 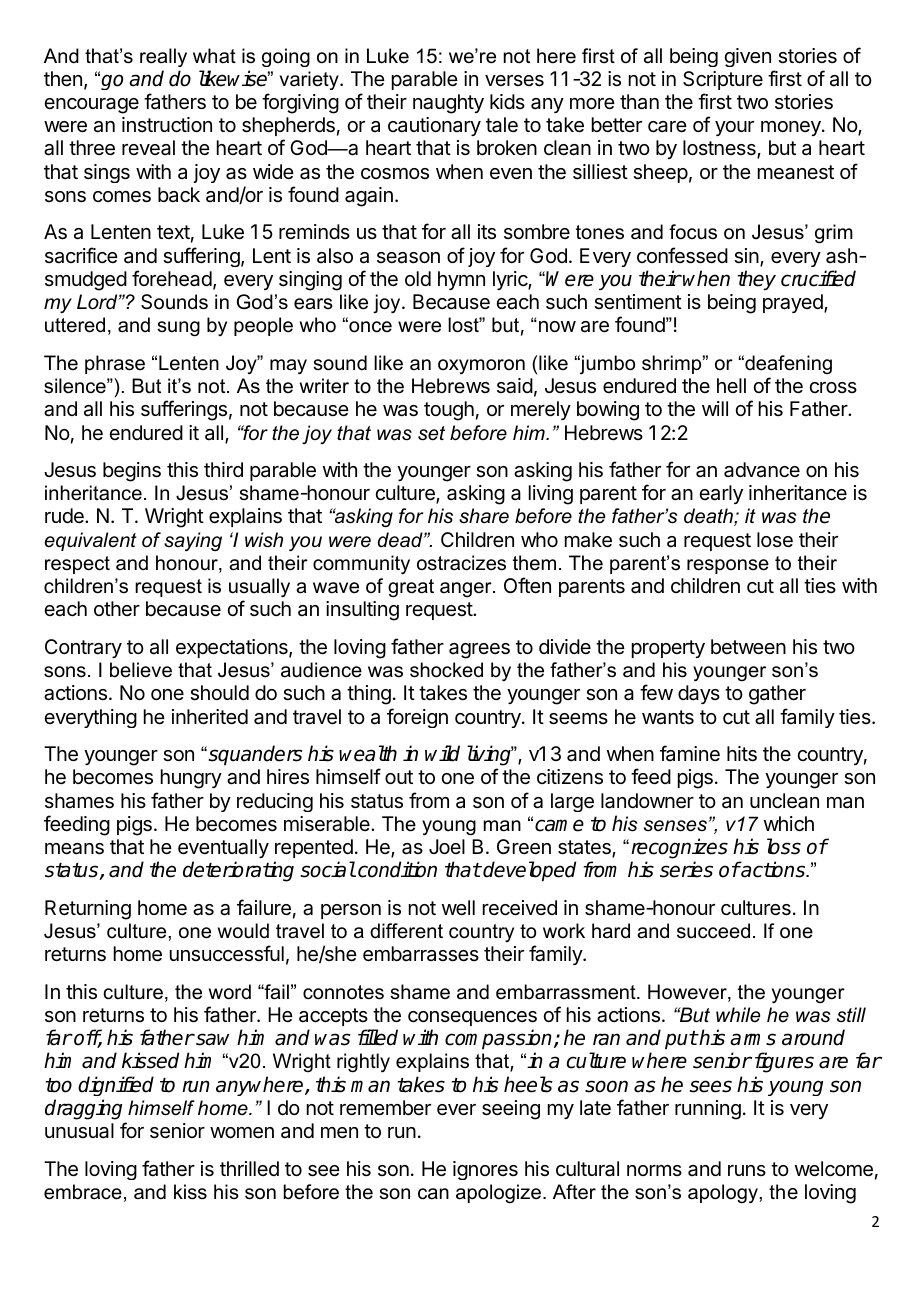 I want to click on Scripture, so click(x=723, y=80).
